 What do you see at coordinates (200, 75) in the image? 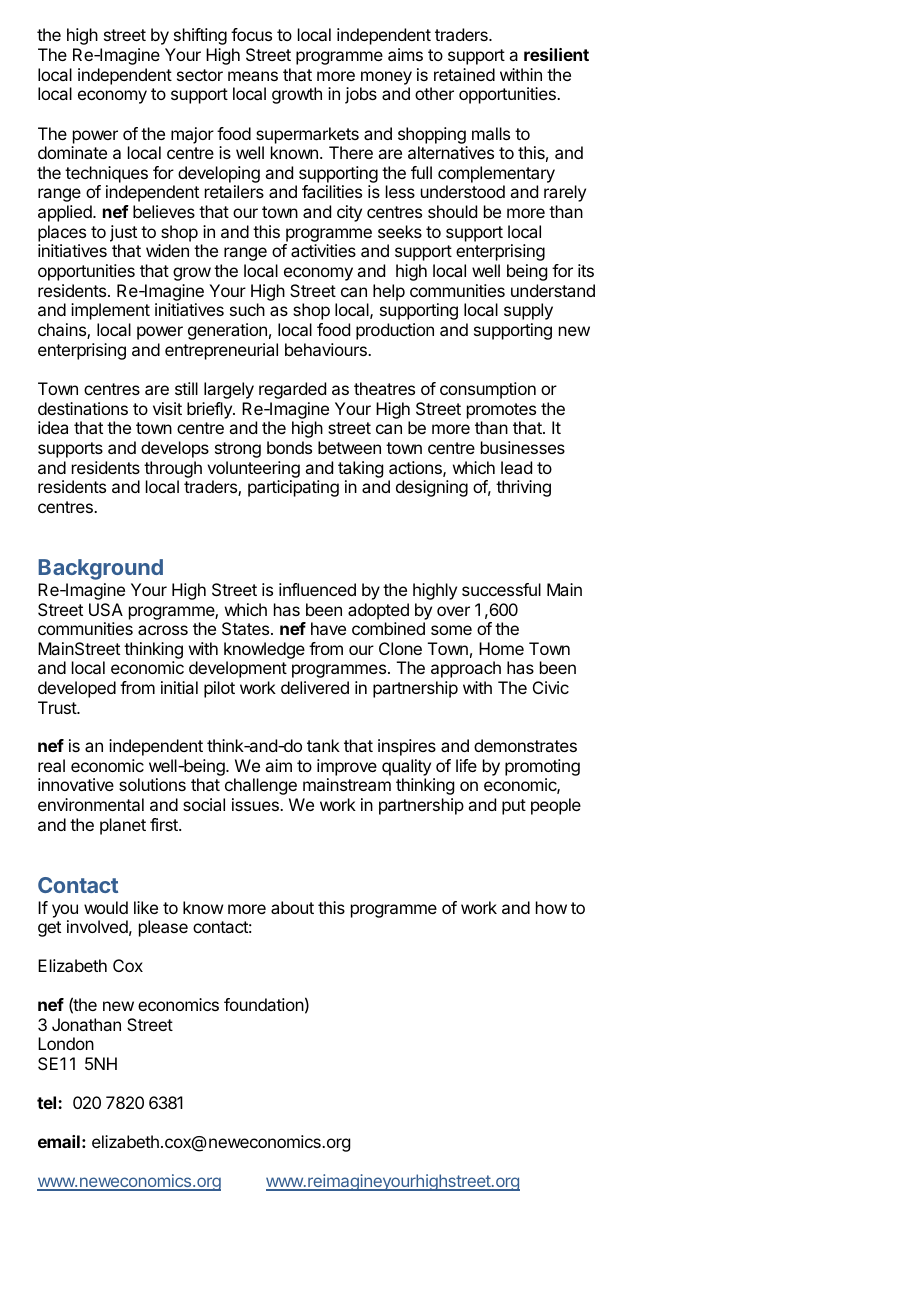
I see `sector` at bounding box center [200, 75].
